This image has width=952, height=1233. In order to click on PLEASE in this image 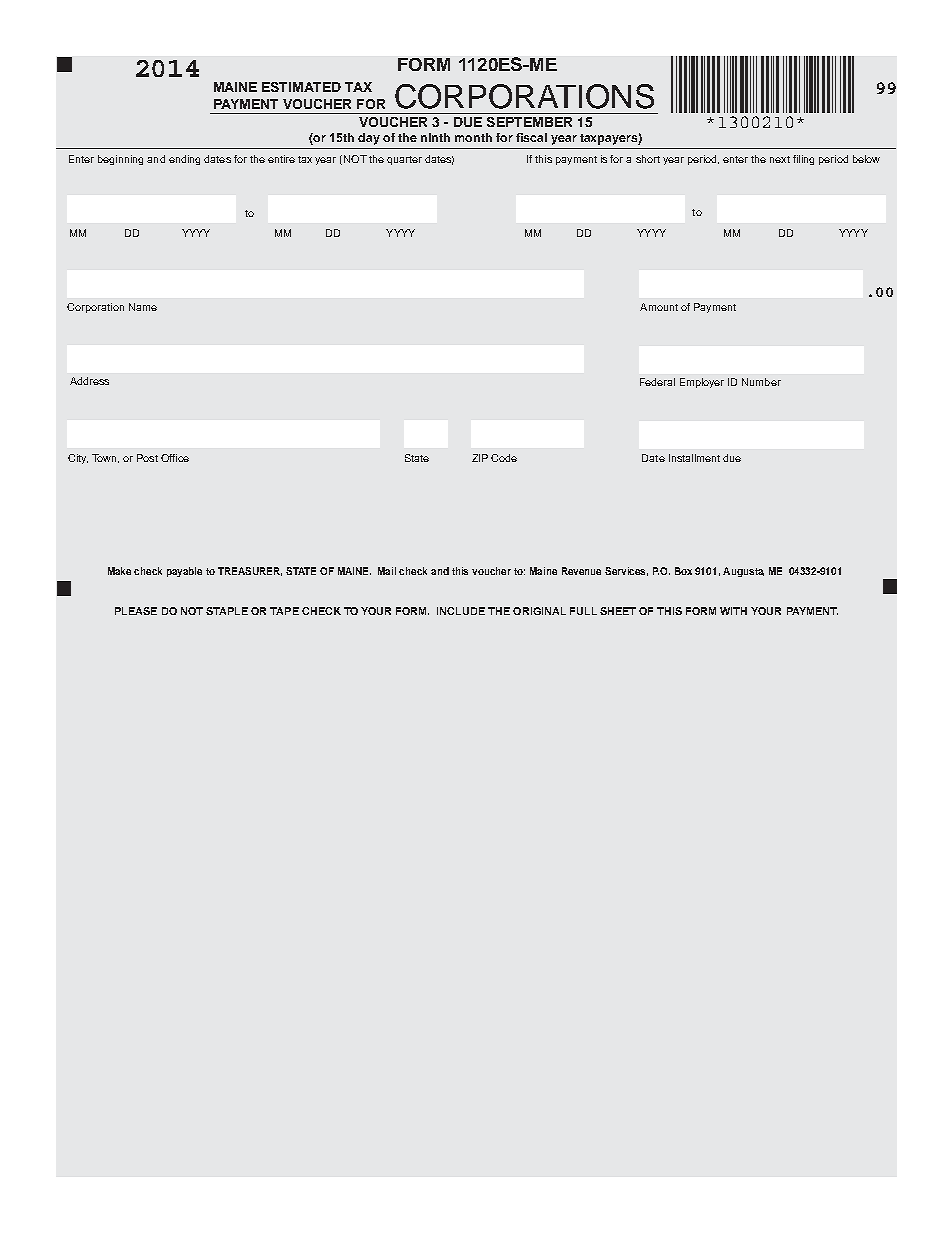, I will do `click(136, 611)`.
